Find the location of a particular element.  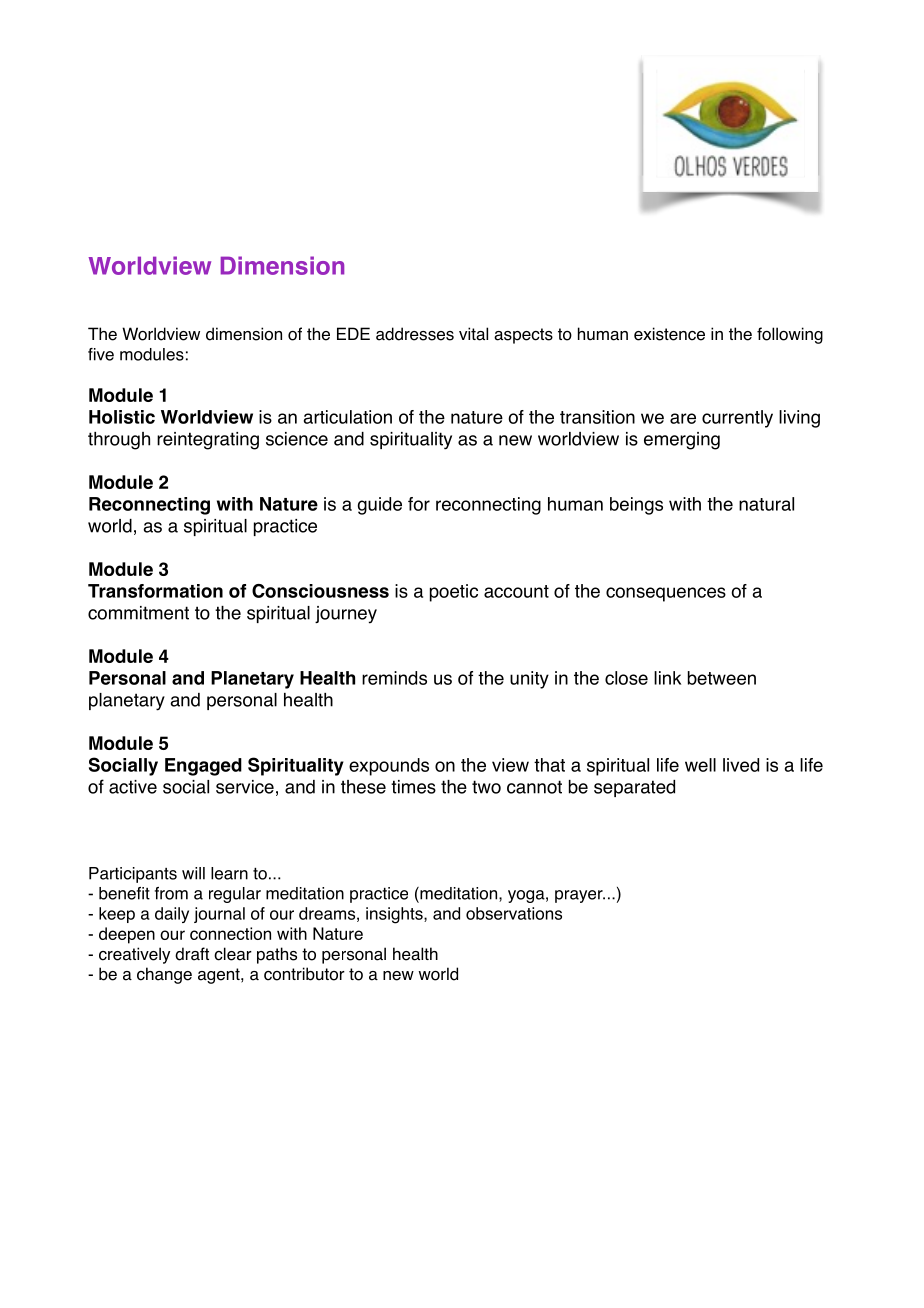

vital is located at coordinates (473, 334).
